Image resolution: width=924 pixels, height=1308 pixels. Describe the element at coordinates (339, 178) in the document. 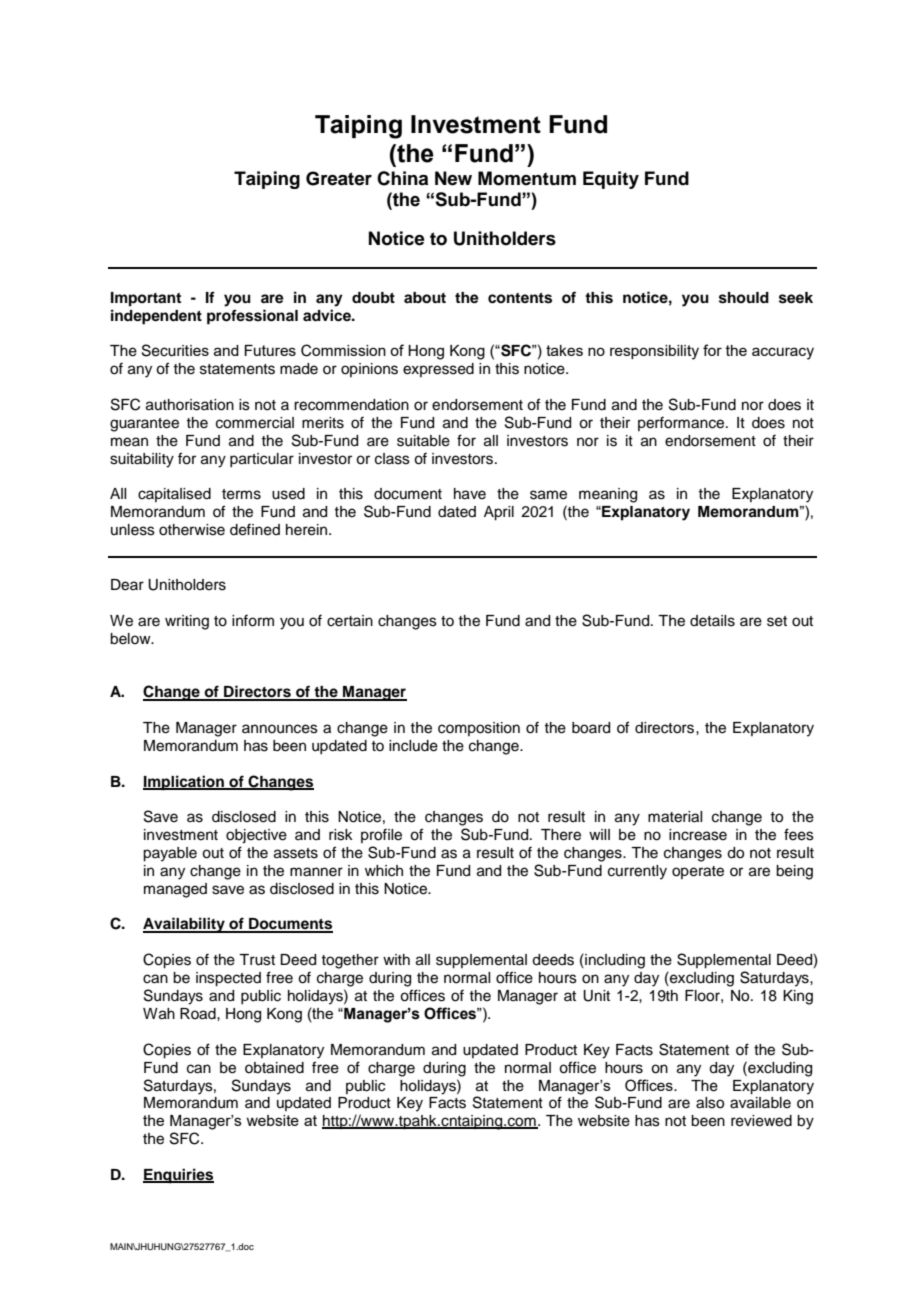

I see `Greater` at that location.
